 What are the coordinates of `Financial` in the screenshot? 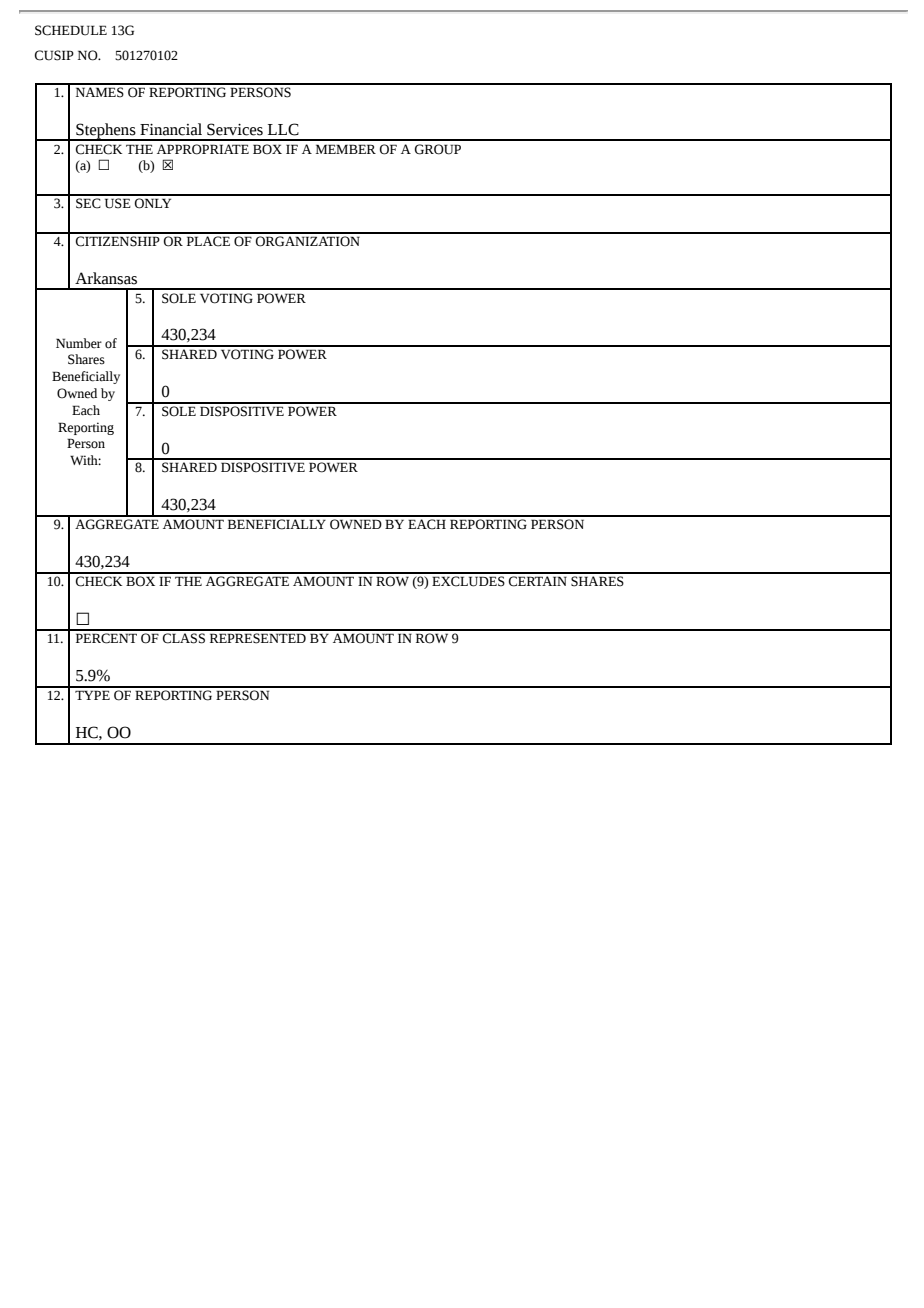 It's located at (171, 129).
